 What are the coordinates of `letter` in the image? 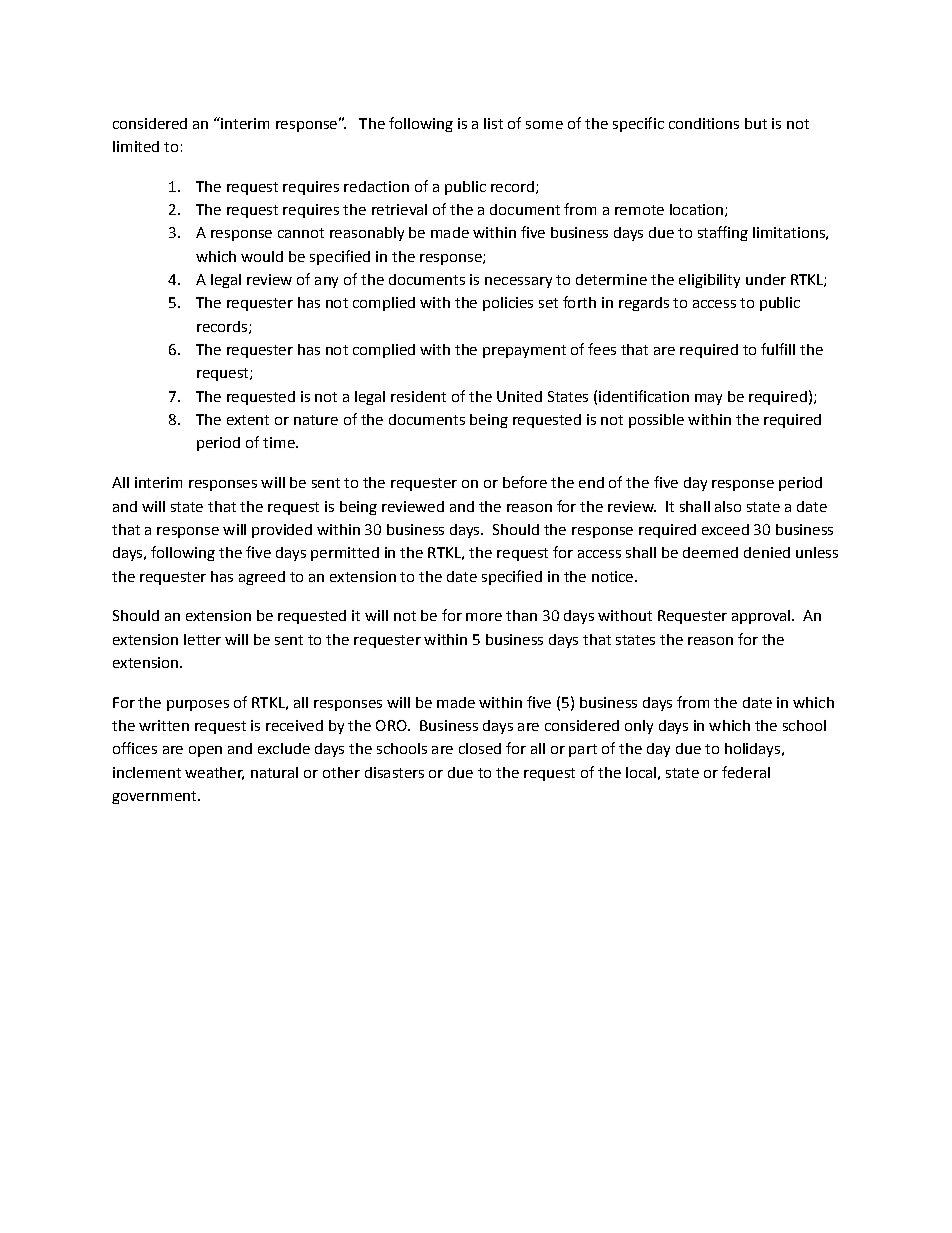 It's located at (202, 639).
